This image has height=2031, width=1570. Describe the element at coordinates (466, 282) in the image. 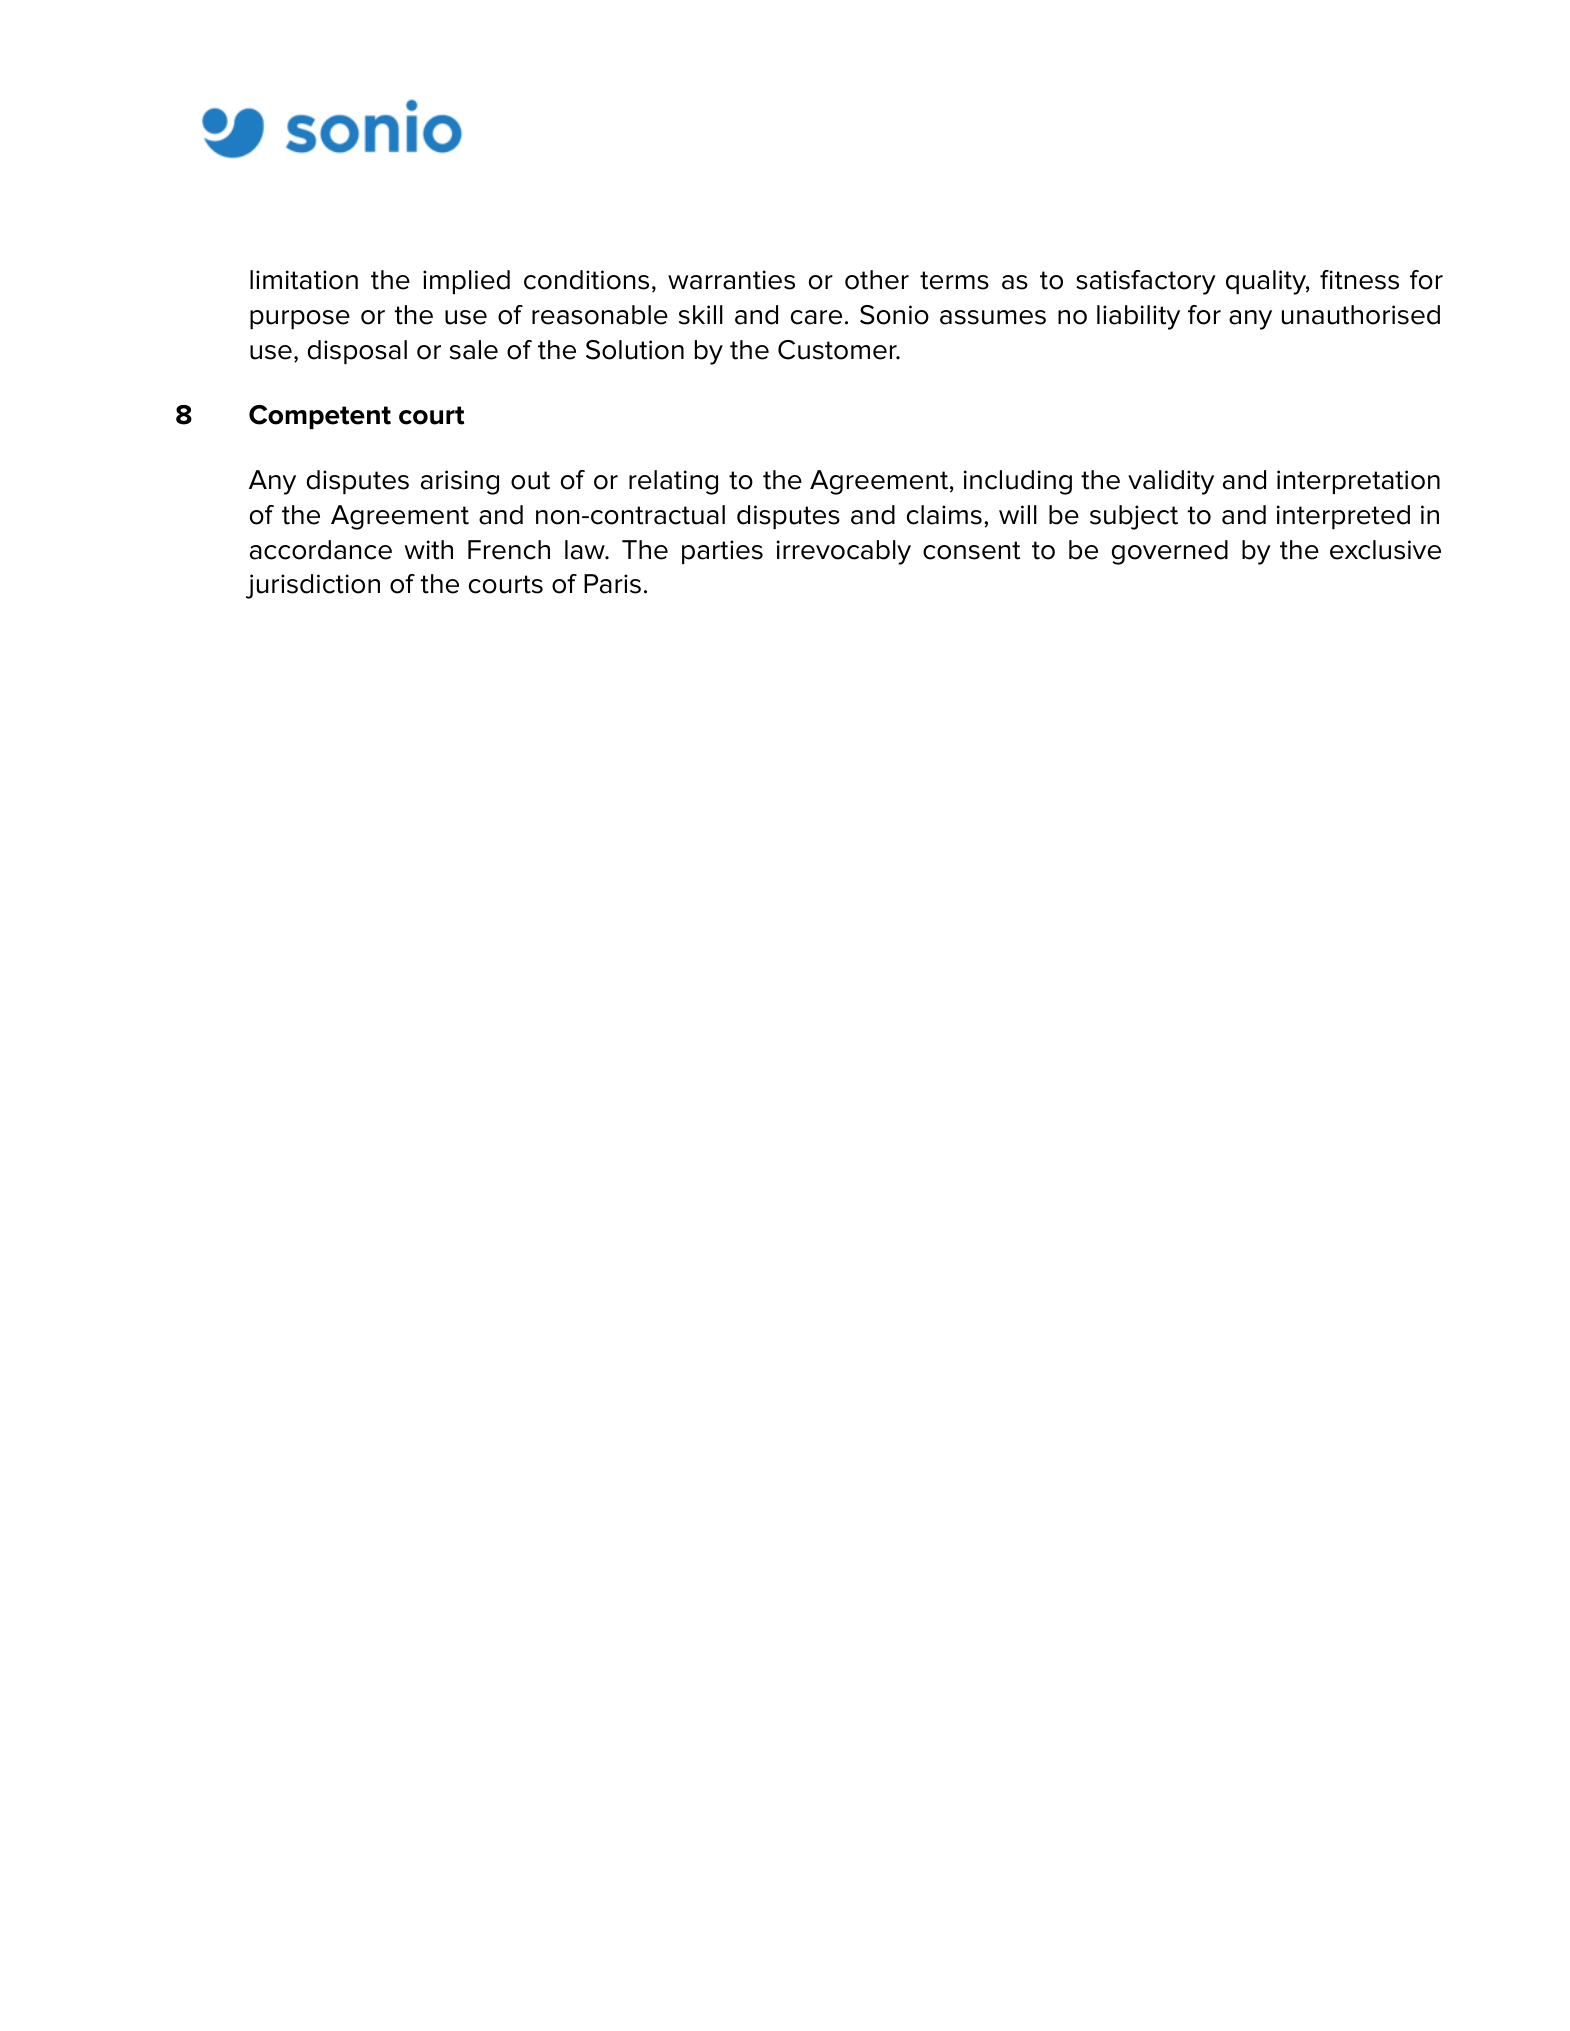

I see `implied` at that location.
